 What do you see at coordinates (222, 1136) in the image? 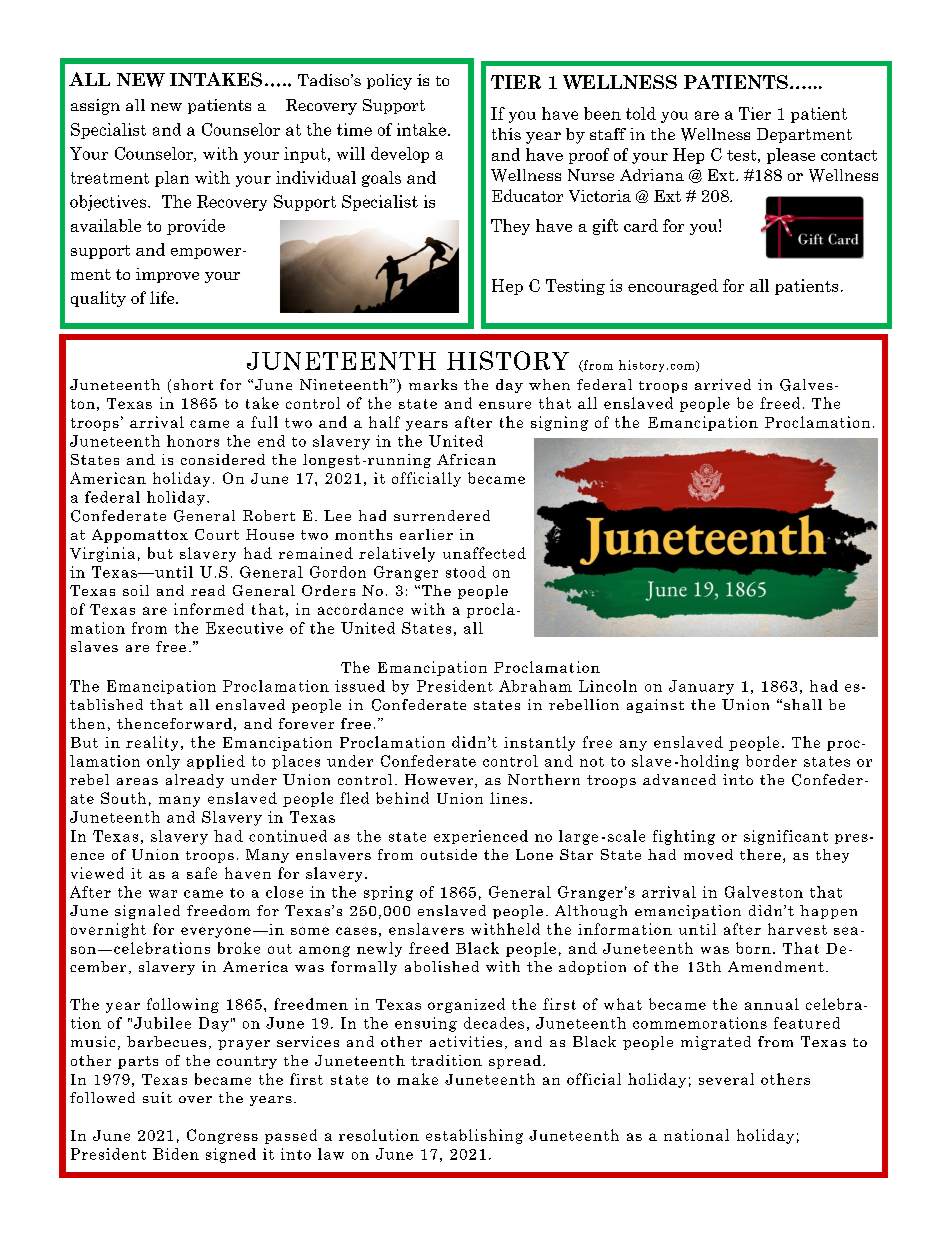
I see `Congress` at bounding box center [222, 1136].
